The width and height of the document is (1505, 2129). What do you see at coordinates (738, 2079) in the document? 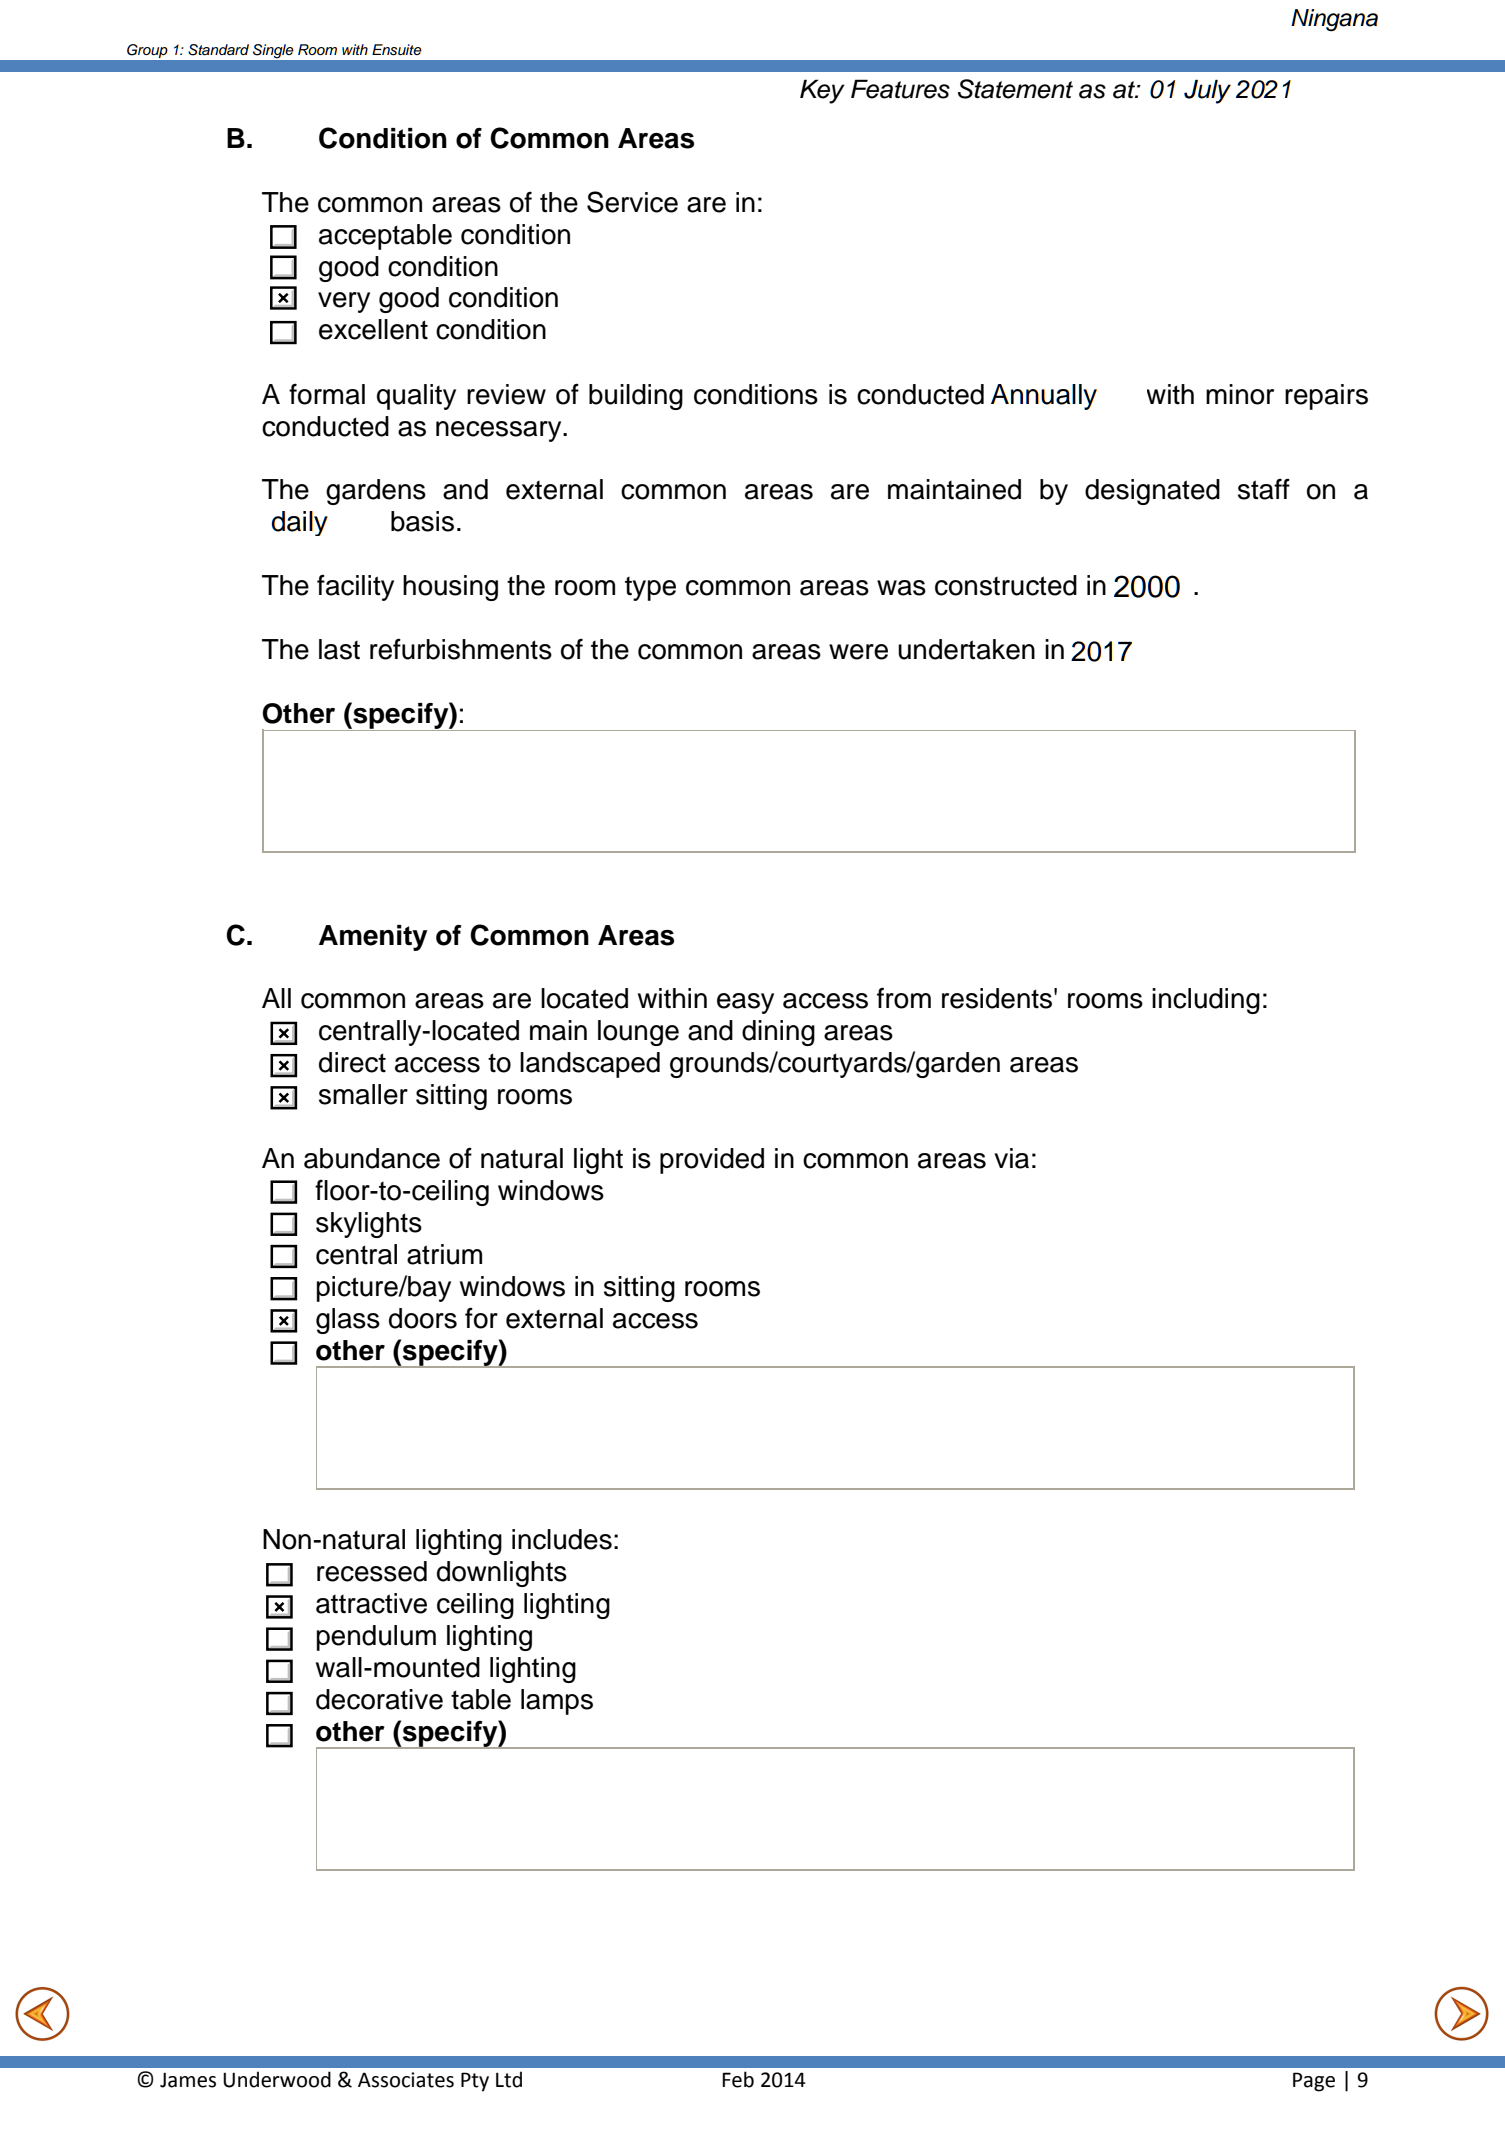
I see `Feb` at bounding box center [738, 2079].
